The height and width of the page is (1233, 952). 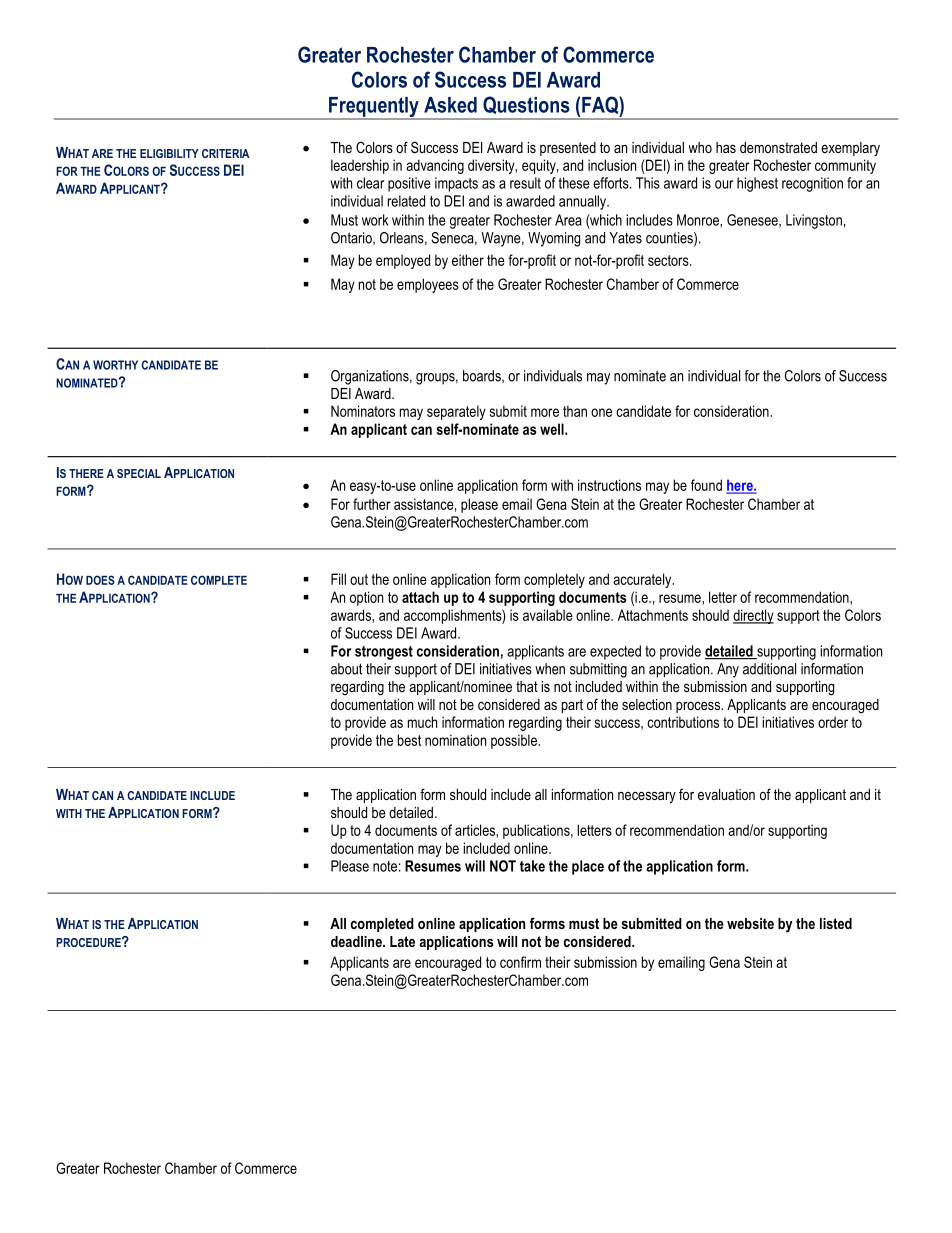 What do you see at coordinates (778, 147) in the page?
I see `demonstrated` at bounding box center [778, 147].
